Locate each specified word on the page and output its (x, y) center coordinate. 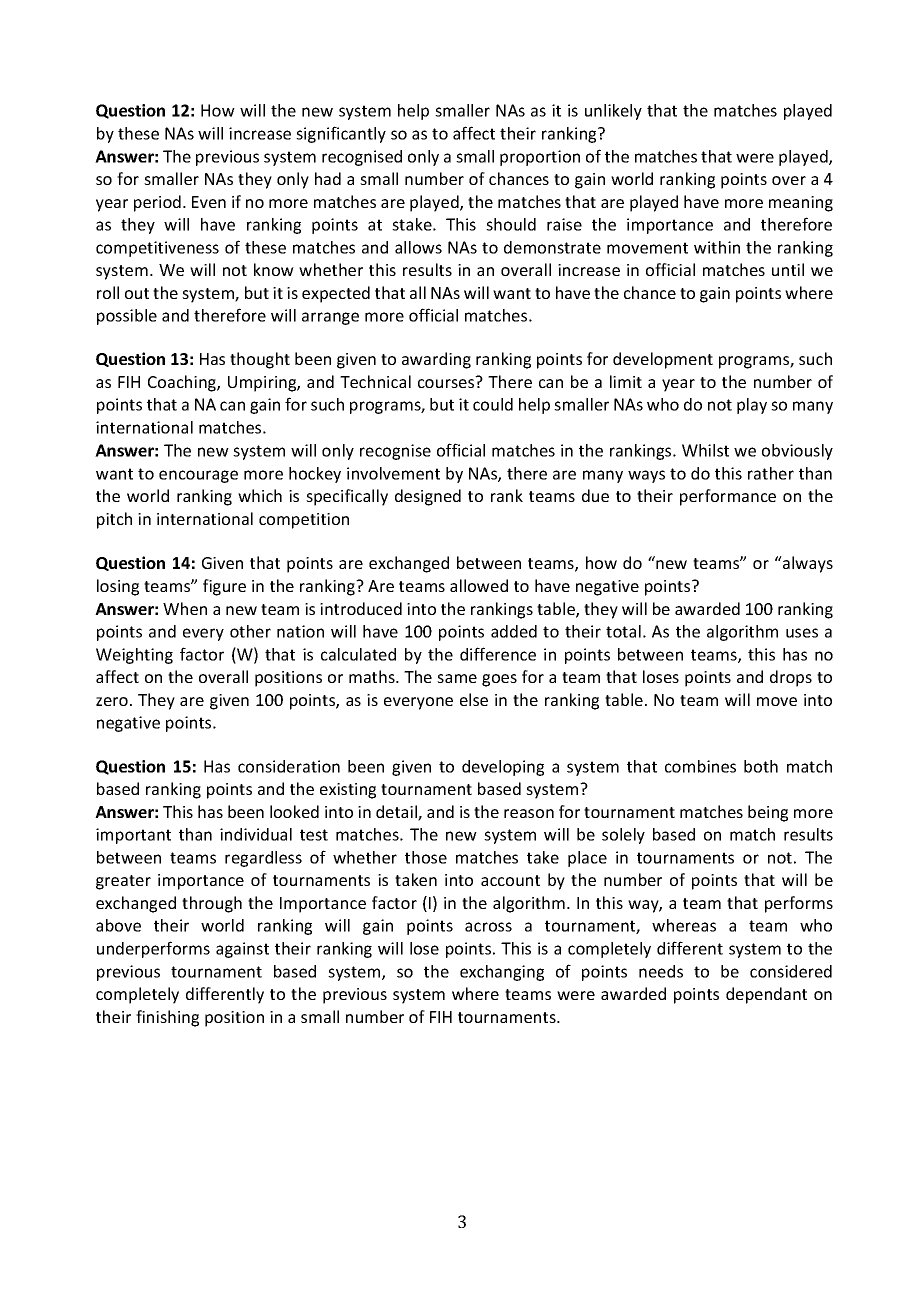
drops (791, 678)
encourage (198, 476)
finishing (167, 1018)
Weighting (134, 656)
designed (428, 497)
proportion (540, 158)
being (768, 813)
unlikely (613, 112)
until (788, 269)
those (426, 857)
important (133, 836)
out (137, 293)
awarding (436, 360)
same (457, 678)
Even (209, 202)
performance (728, 497)
